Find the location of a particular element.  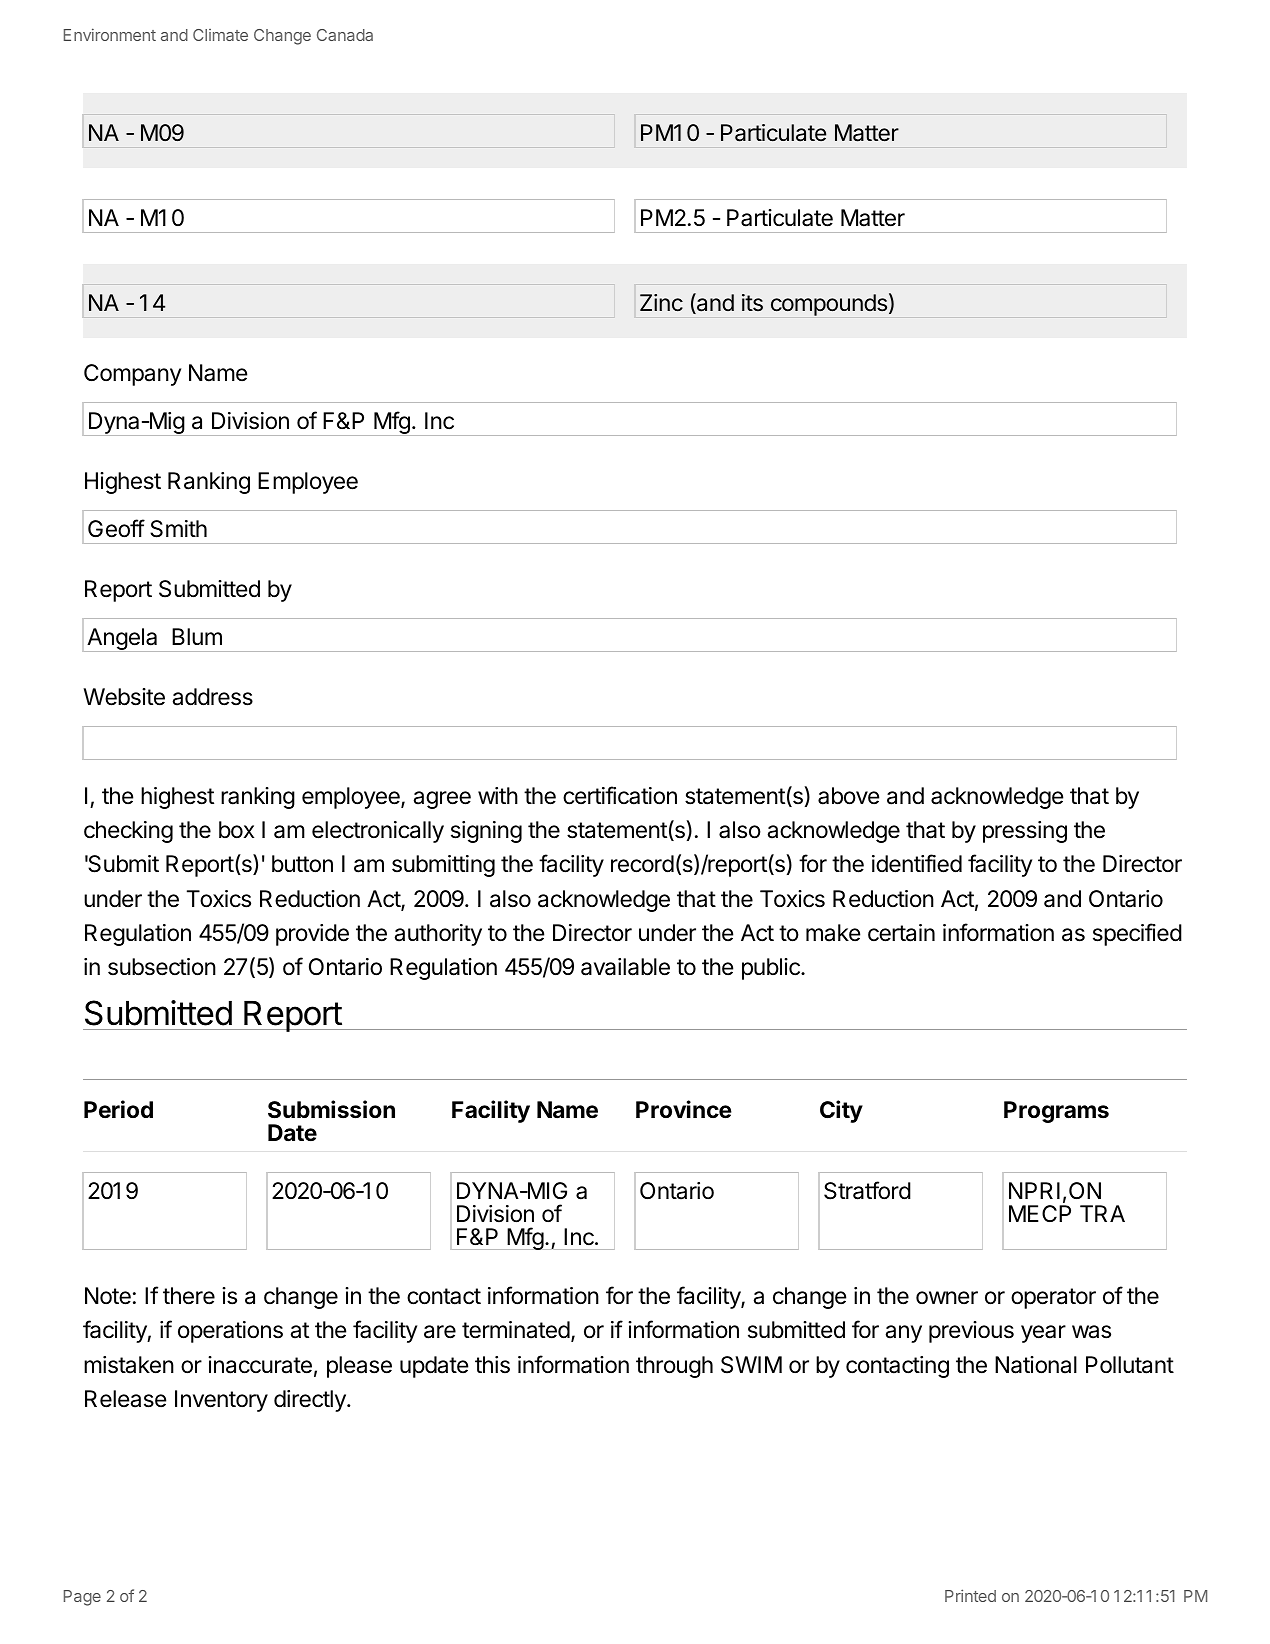

Page is located at coordinates (82, 1598).
